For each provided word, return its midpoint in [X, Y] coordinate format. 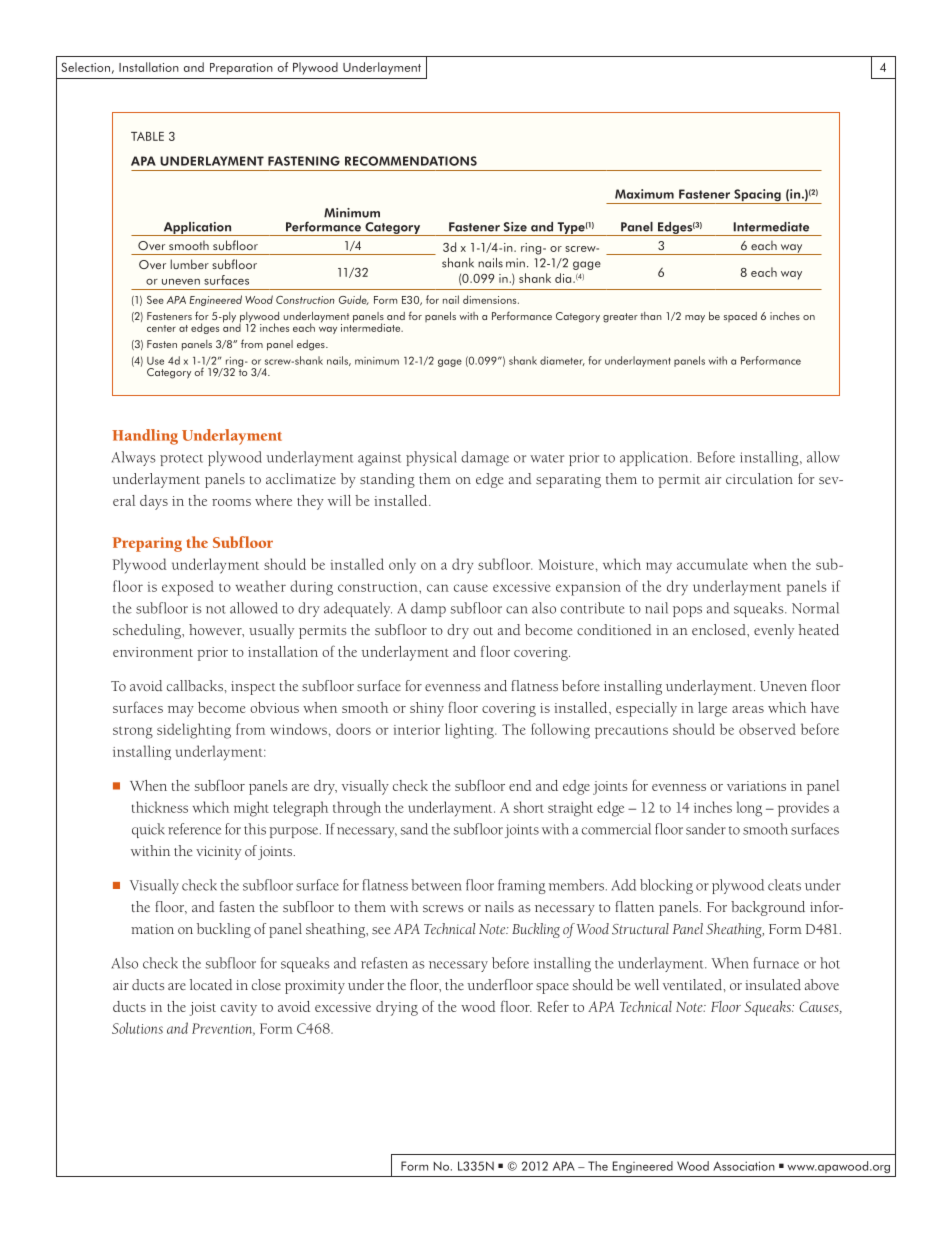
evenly [774, 631]
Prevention [223, 1029]
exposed [188, 588]
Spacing [757, 196]
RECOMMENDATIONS [411, 161]
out [483, 631]
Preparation [241, 69]
